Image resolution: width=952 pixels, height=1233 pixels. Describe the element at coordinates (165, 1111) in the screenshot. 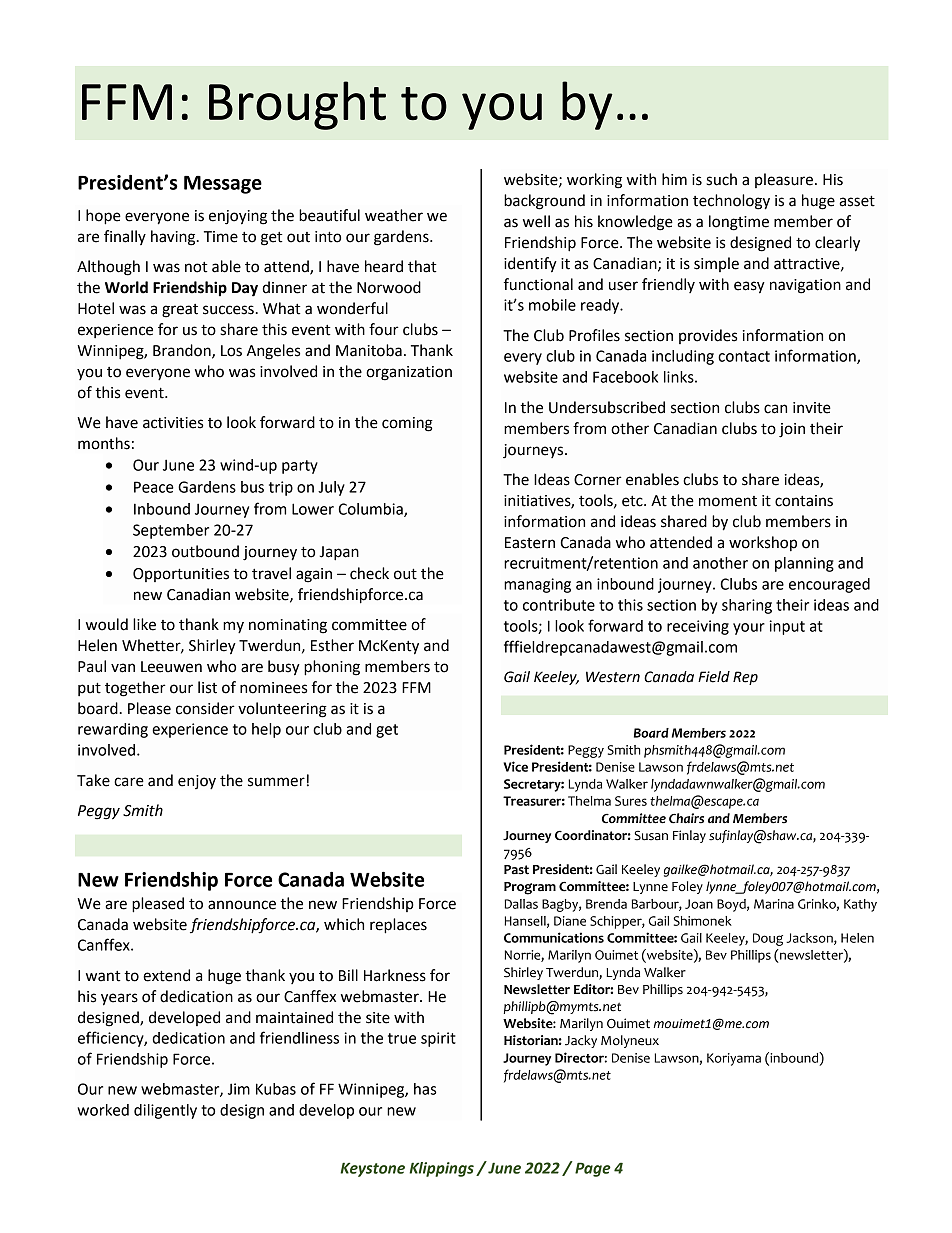

I see `diligently` at that location.
